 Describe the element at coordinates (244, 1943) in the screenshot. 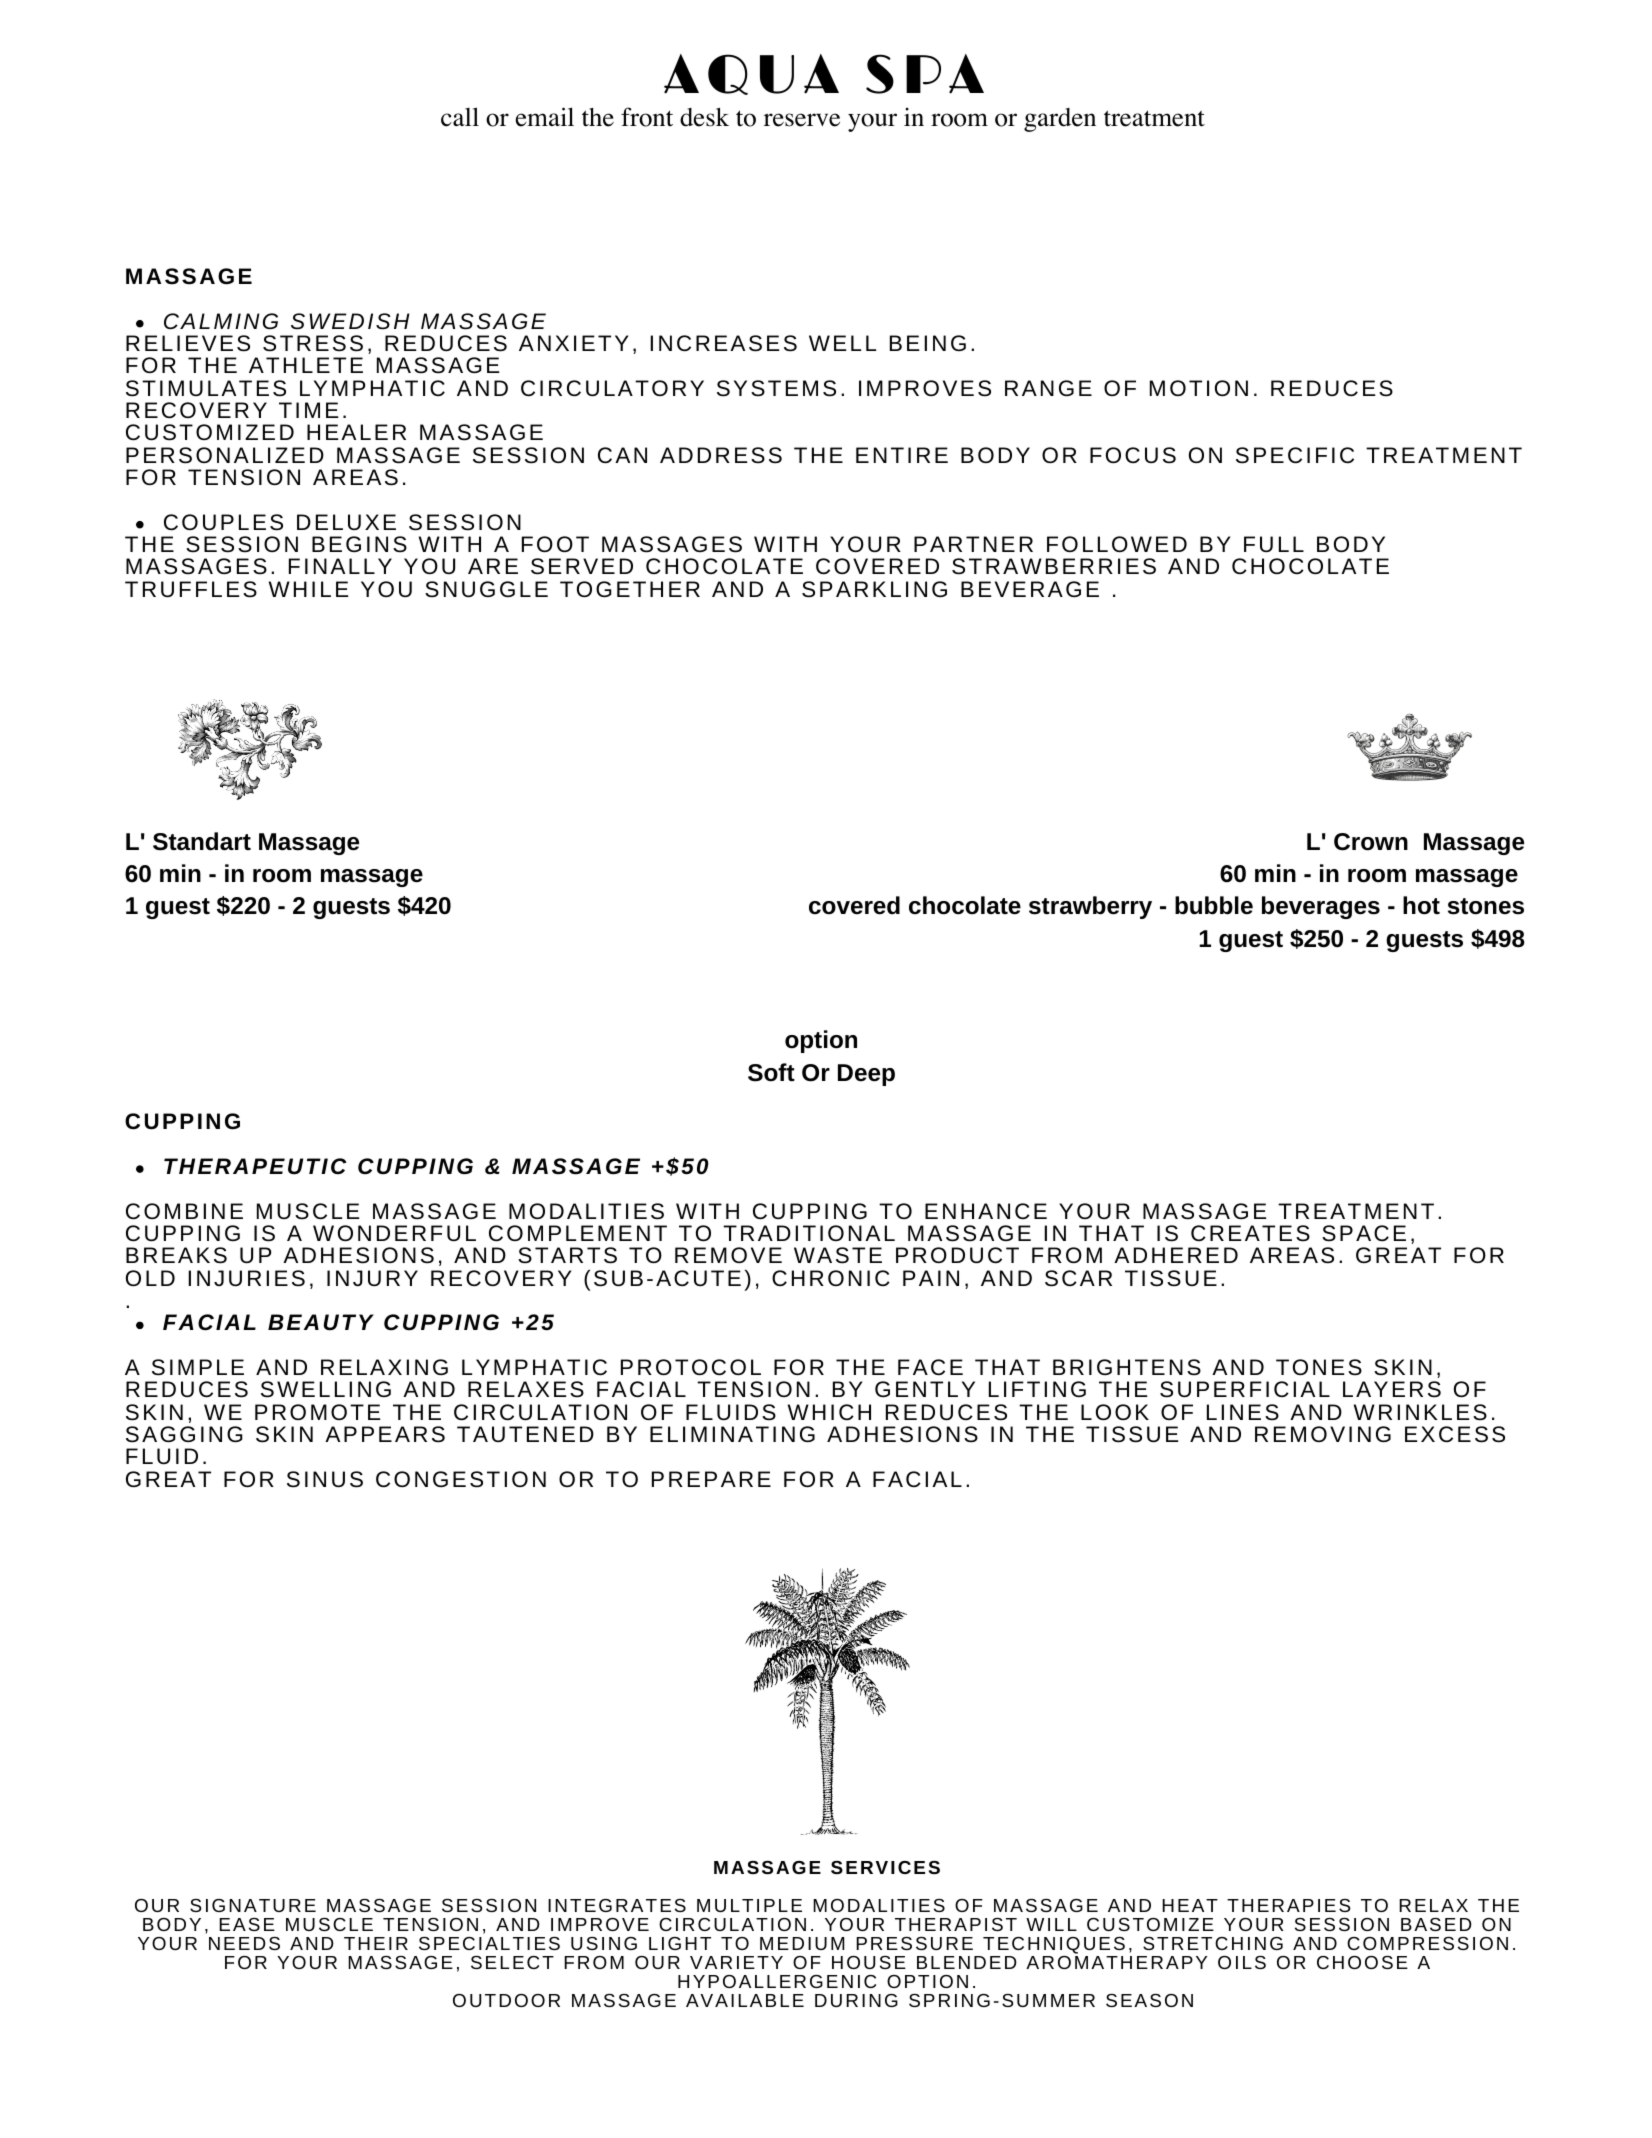

I see `NEEDS` at that location.
